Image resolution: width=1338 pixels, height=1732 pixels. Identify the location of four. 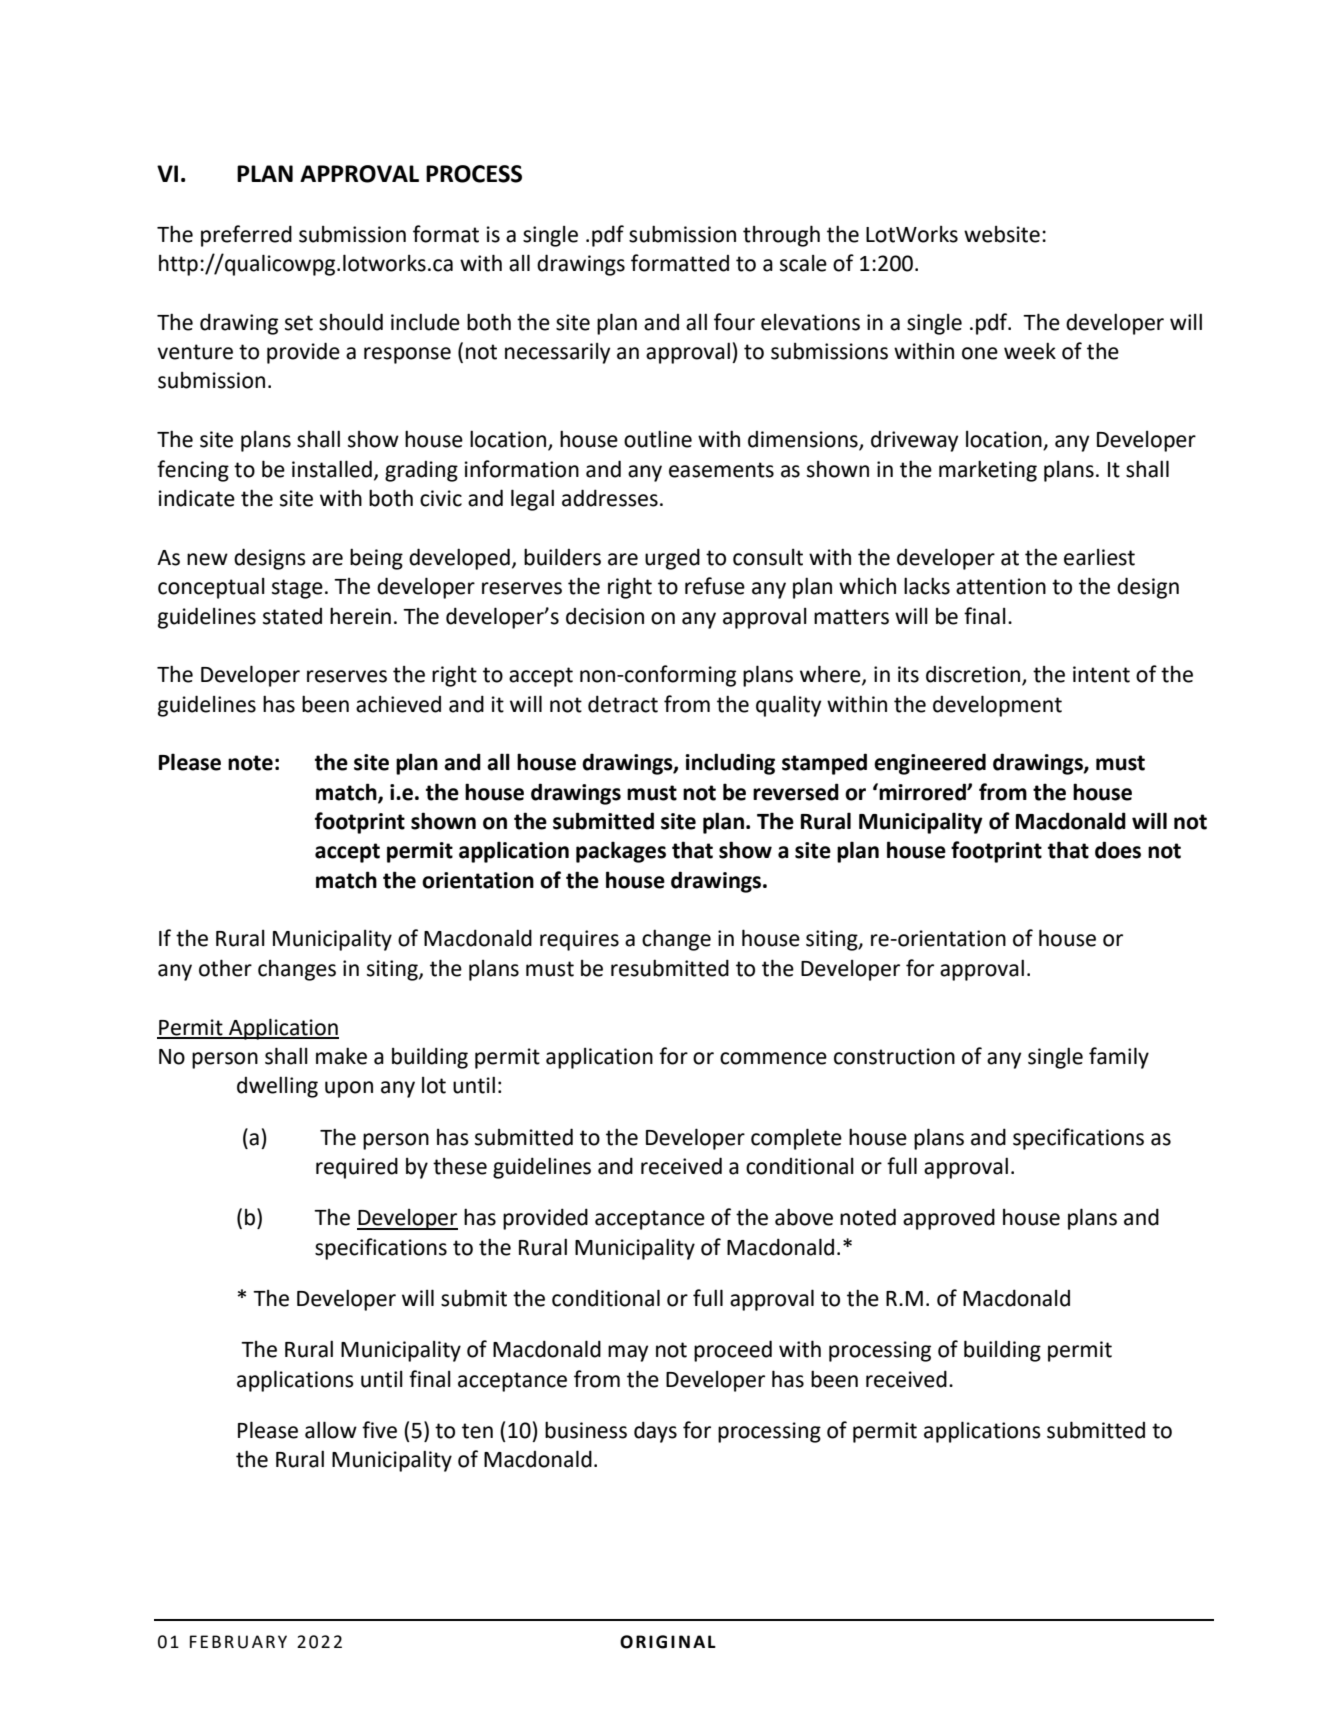
(734, 322).
